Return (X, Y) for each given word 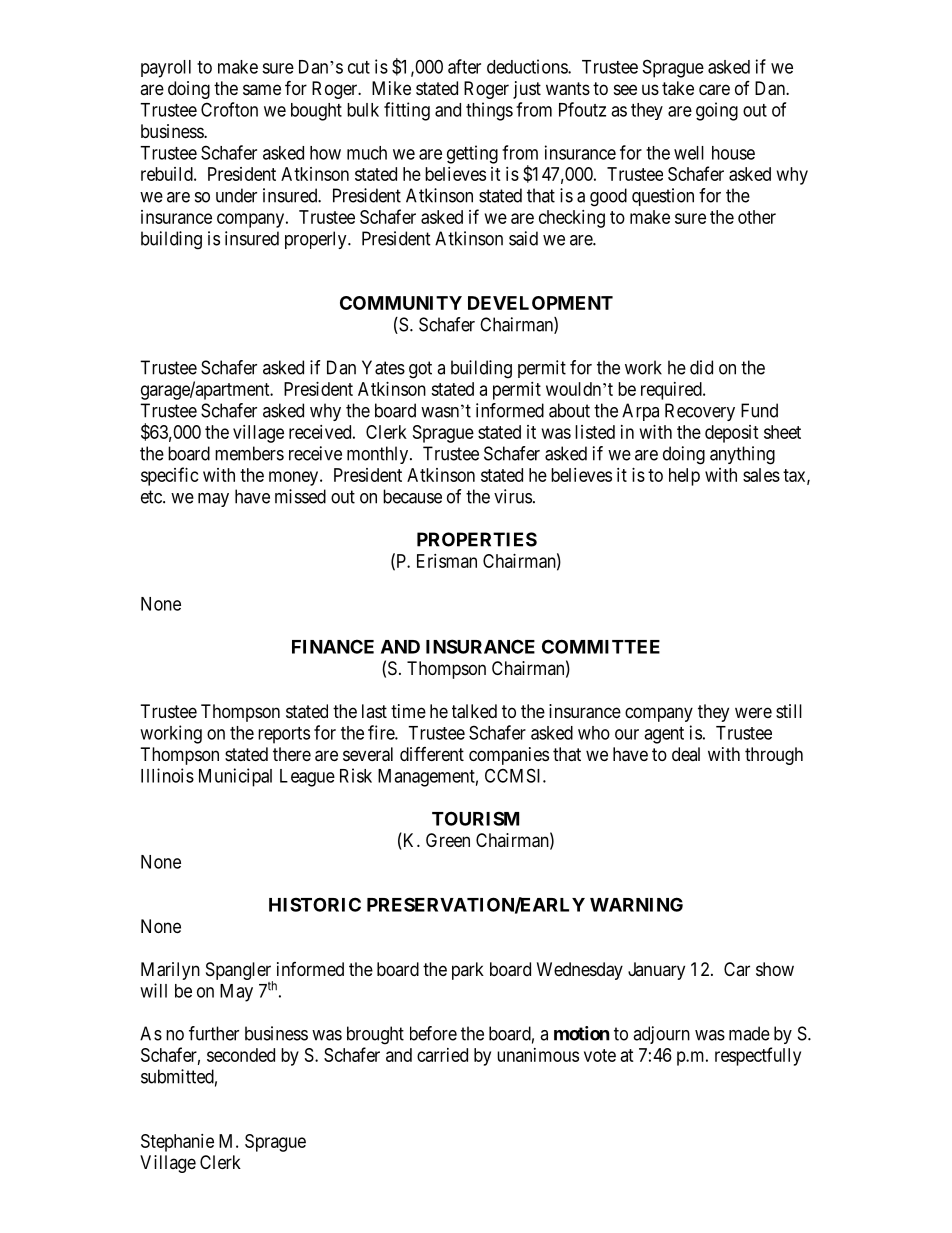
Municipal (235, 777)
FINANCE (333, 646)
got (420, 370)
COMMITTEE (601, 646)
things (489, 111)
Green (448, 840)
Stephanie (177, 1143)
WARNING (636, 904)
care (714, 90)
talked (474, 711)
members (249, 453)
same (262, 89)
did (701, 367)
